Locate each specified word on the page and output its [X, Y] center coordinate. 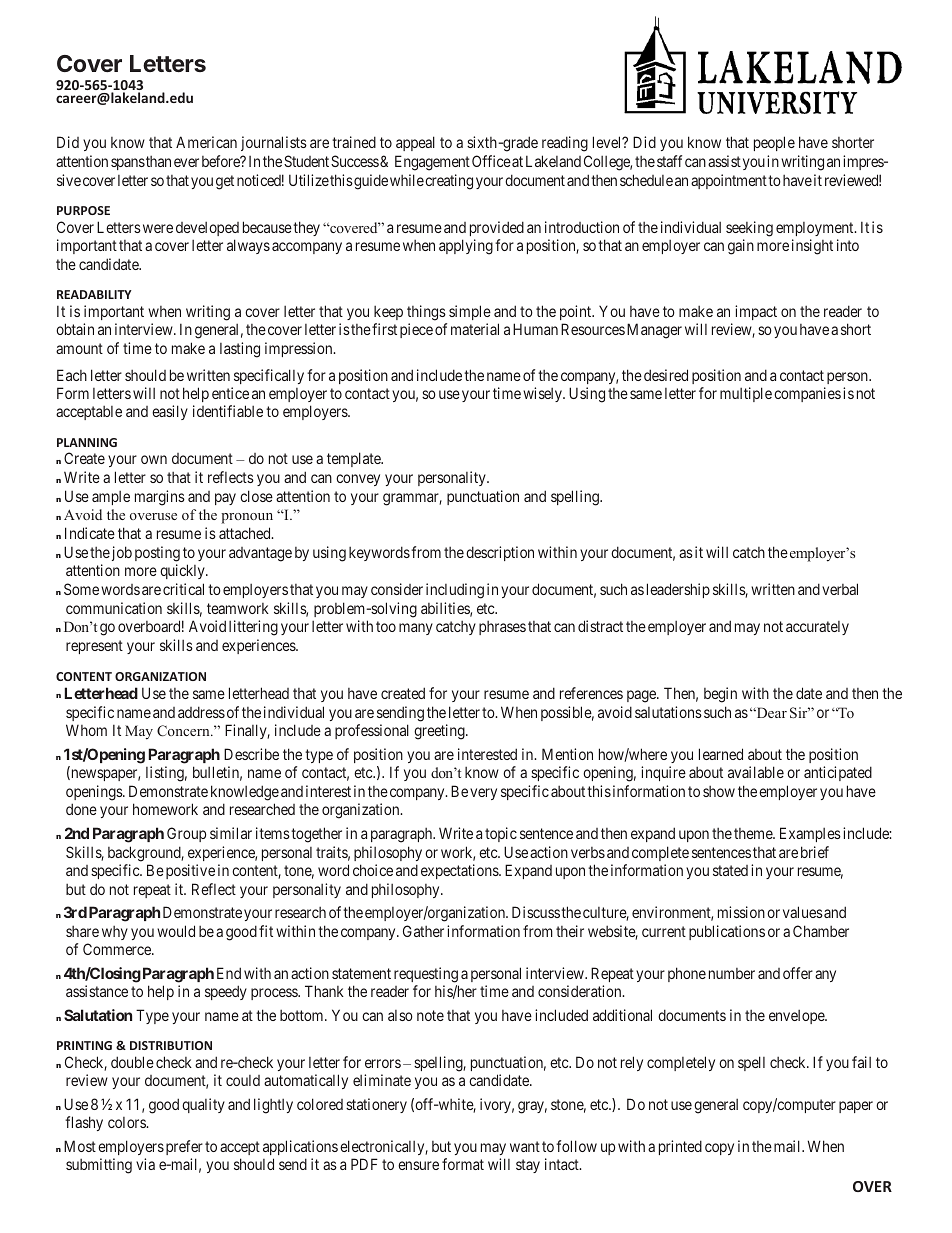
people [774, 143]
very [483, 794]
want [525, 1146]
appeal [415, 143]
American [206, 142]
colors [127, 1122]
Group [186, 834]
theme [754, 833]
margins [160, 498]
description [500, 553]
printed [680, 1147]
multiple [746, 394]
